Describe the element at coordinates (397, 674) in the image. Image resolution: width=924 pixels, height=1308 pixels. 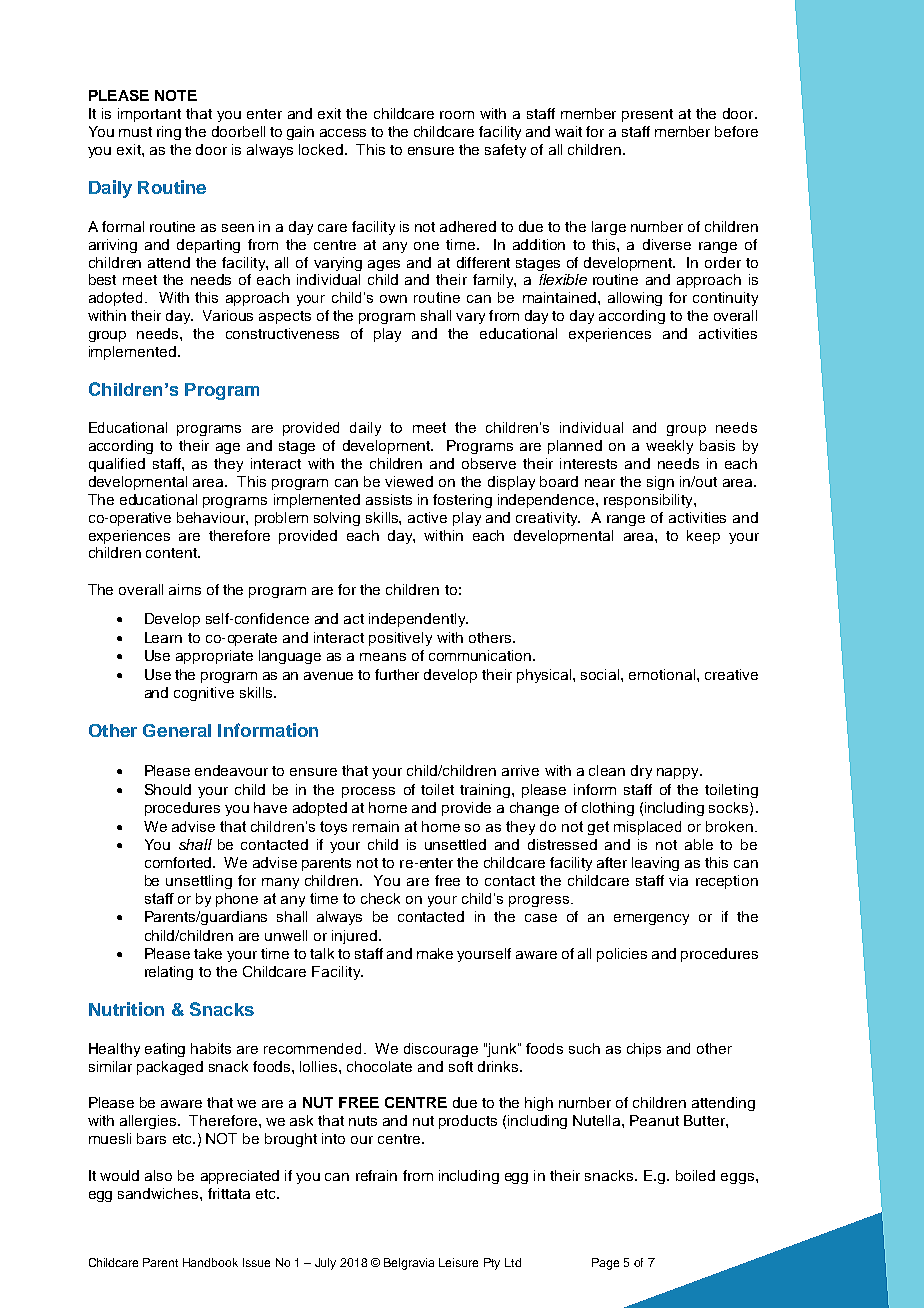
I see `further` at that location.
